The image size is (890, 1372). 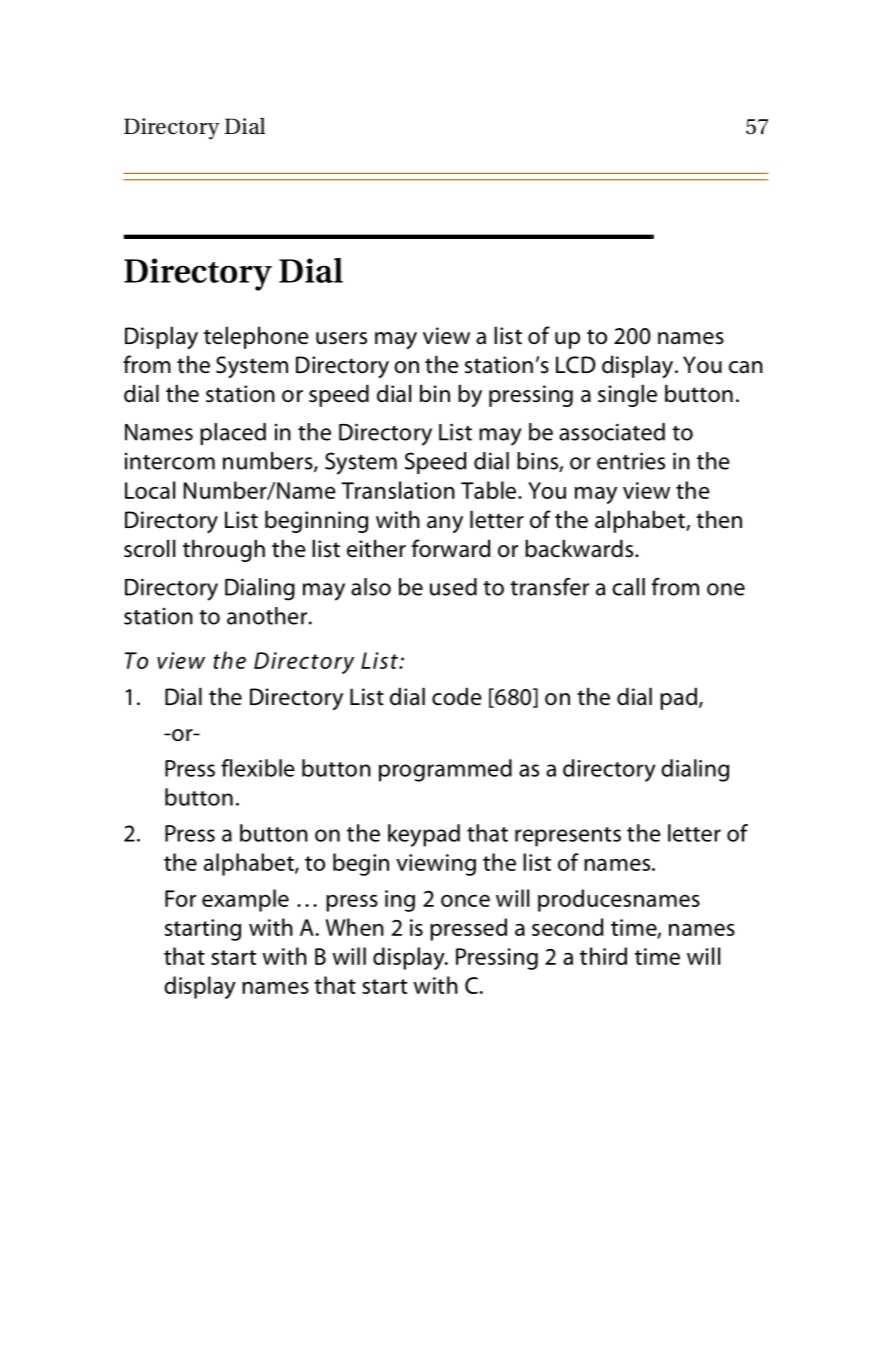 I want to click on code, so click(x=457, y=696).
